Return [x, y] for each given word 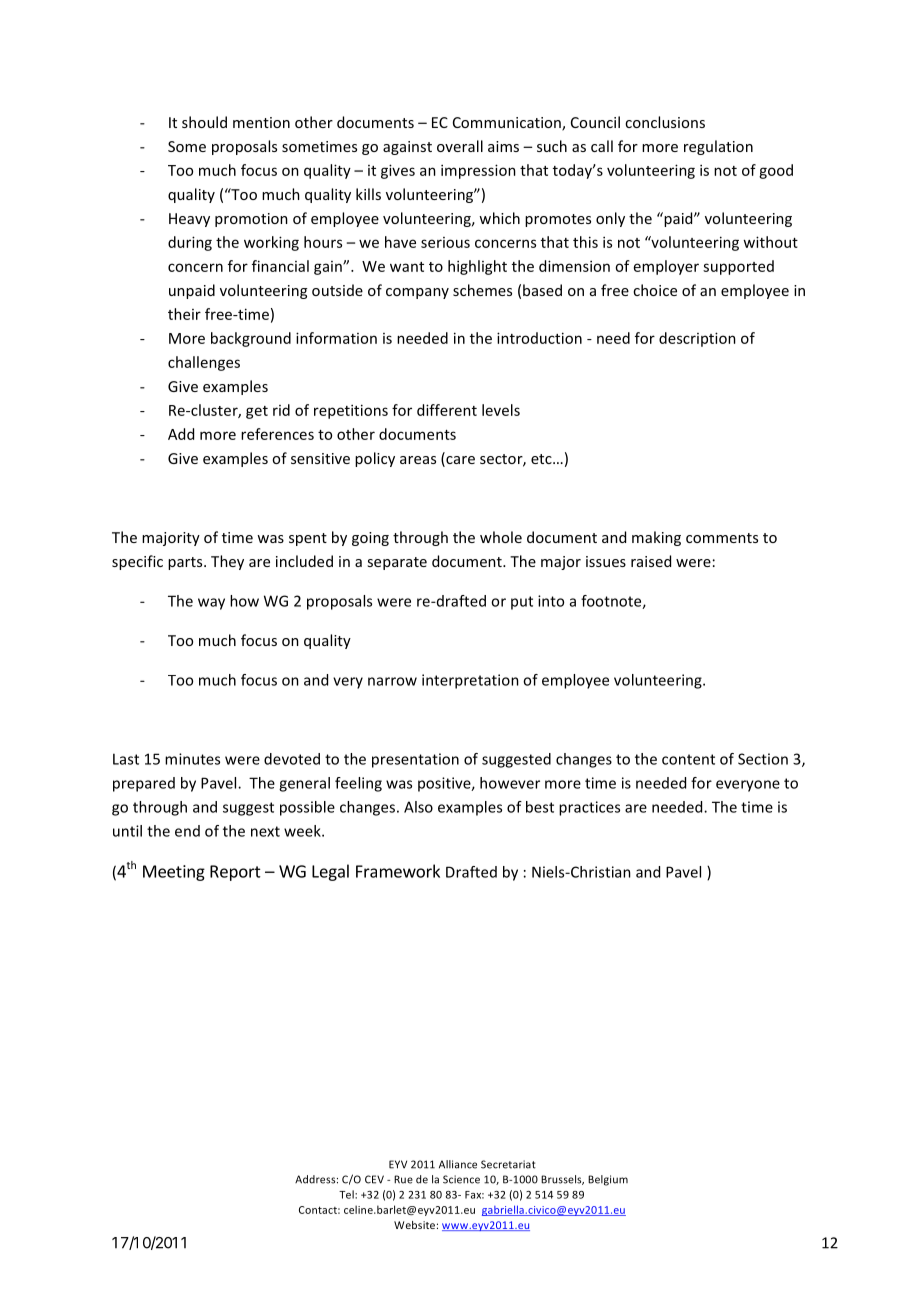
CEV [374, 1179]
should [204, 122]
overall [460, 146]
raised [651, 561]
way [211, 604]
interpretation [470, 681]
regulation [718, 147]
